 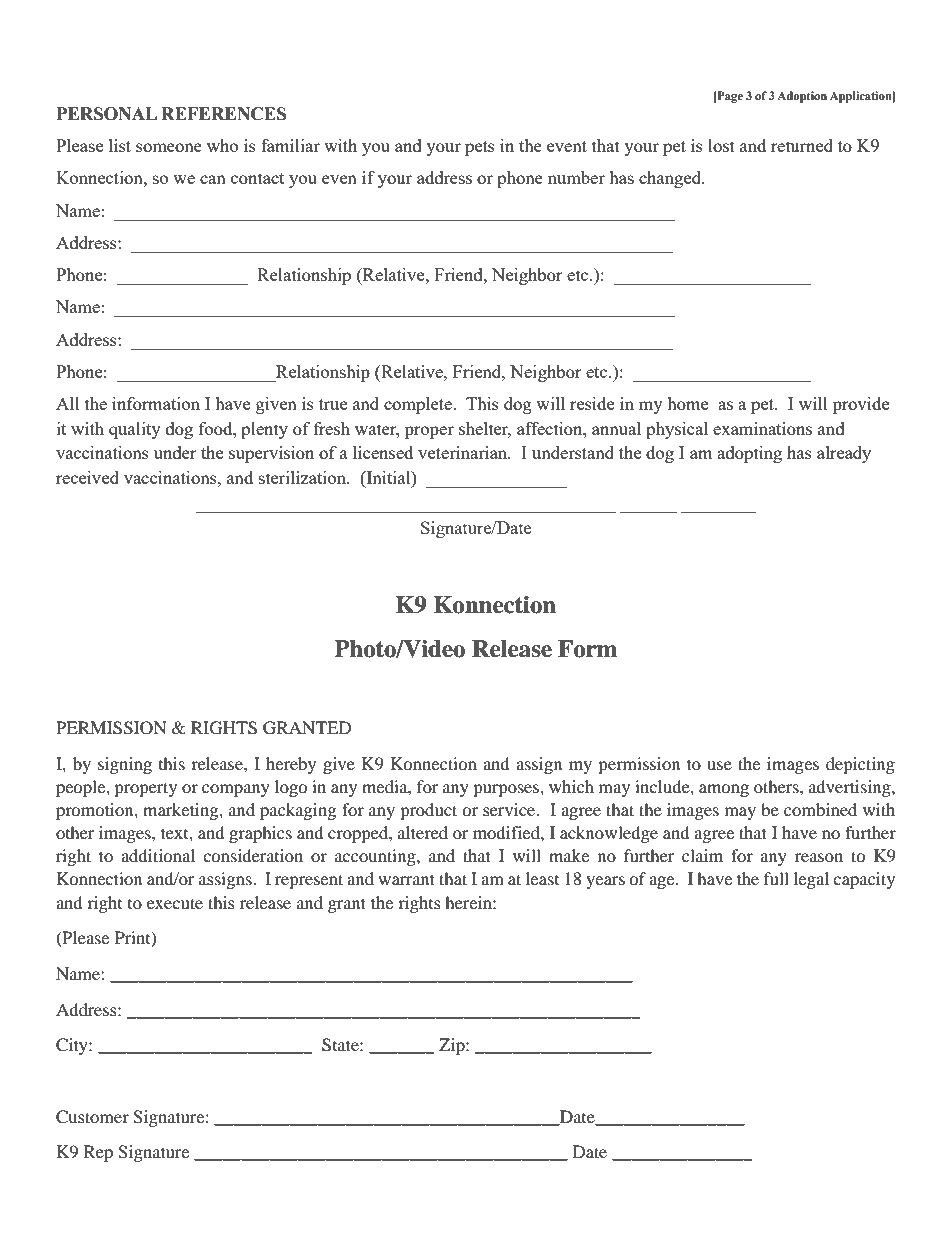 I want to click on adopting, so click(x=749, y=454).
